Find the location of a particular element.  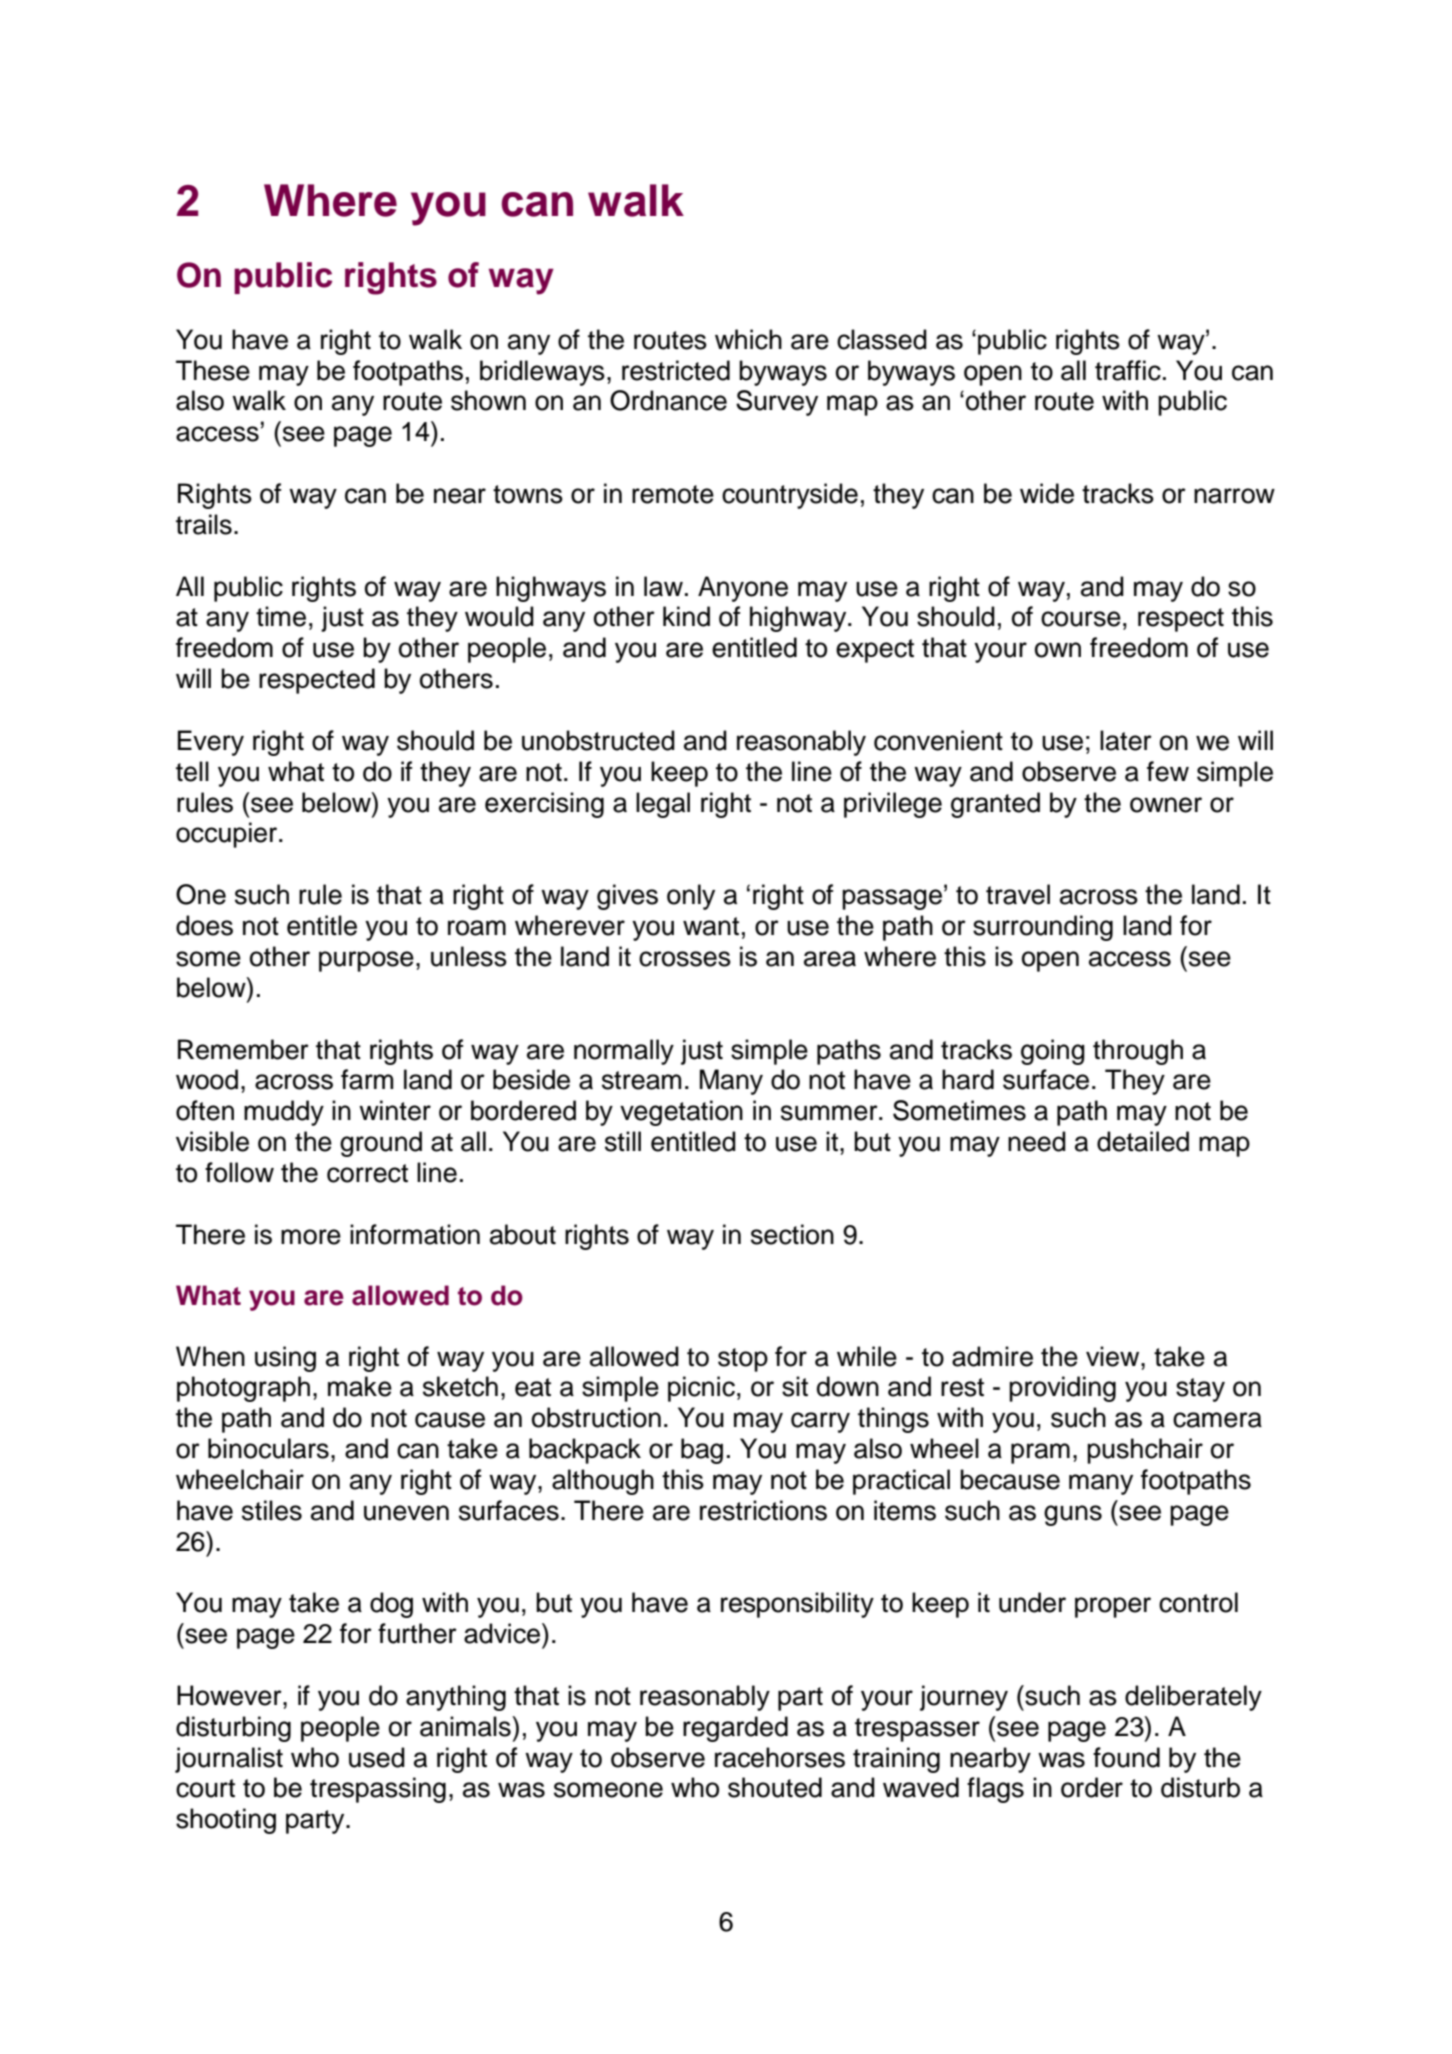

legal is located at coordinates (663, 805).
